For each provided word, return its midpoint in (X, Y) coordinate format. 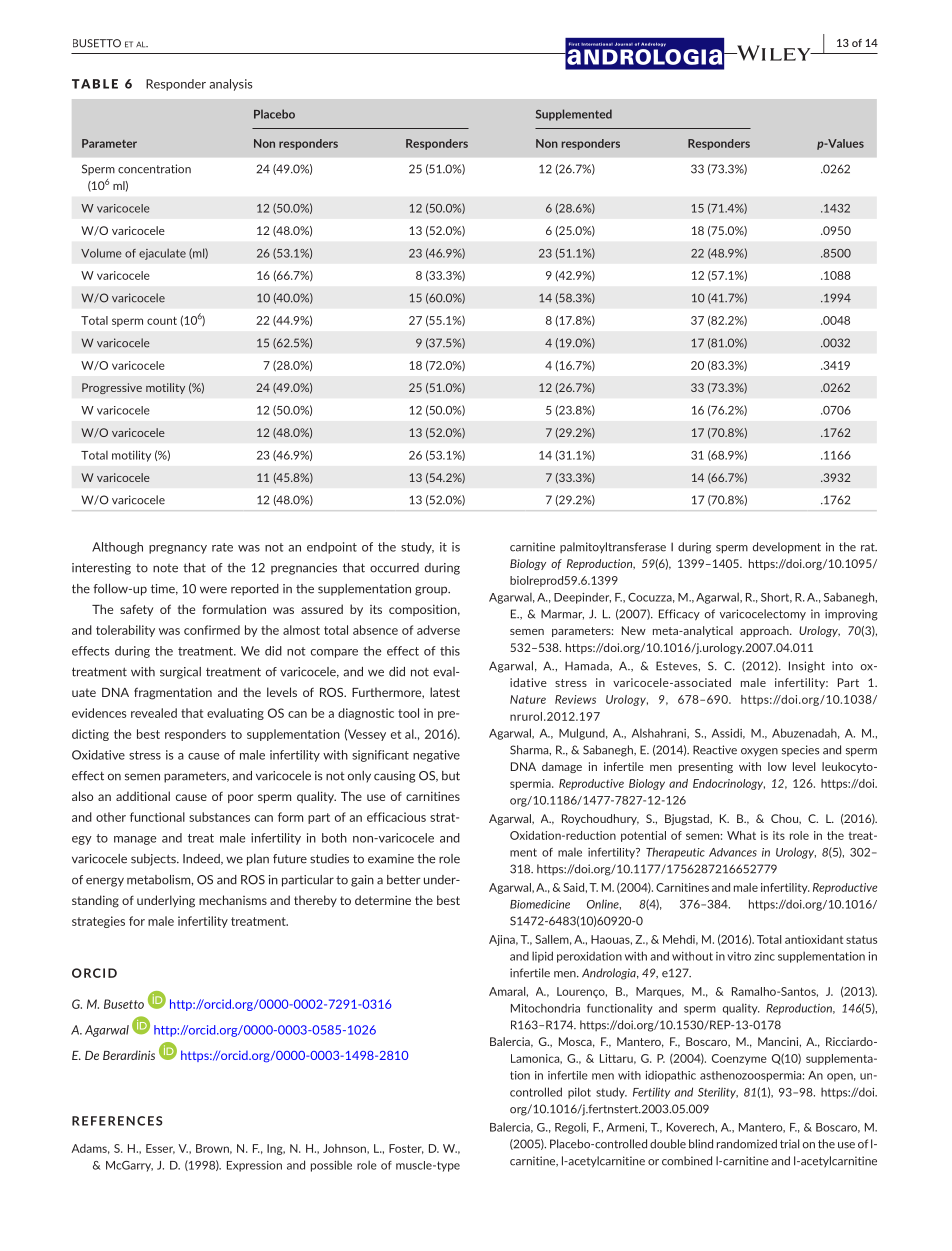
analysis (231, 85)
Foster (406, 1149)
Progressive (112, 388)
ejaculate (162, 254)
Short (776, 598)
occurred (394, 568)
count (162, 321)
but (451, 776)
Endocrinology (729, 784)
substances (219, 817)
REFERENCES (117, 1121)
